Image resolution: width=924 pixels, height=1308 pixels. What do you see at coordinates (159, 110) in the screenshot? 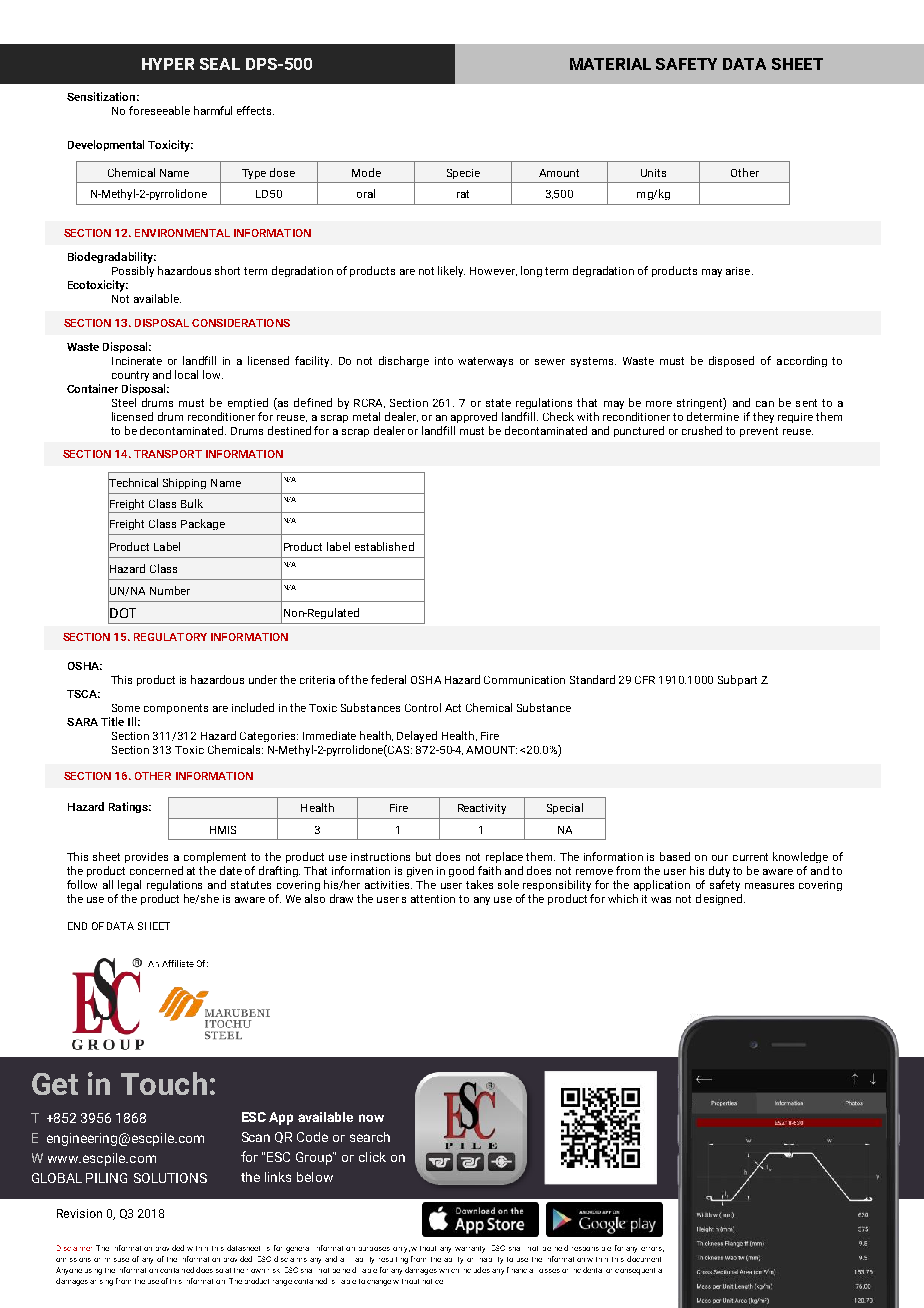
I see `foreseeable` at bounding box center [159, 110].
